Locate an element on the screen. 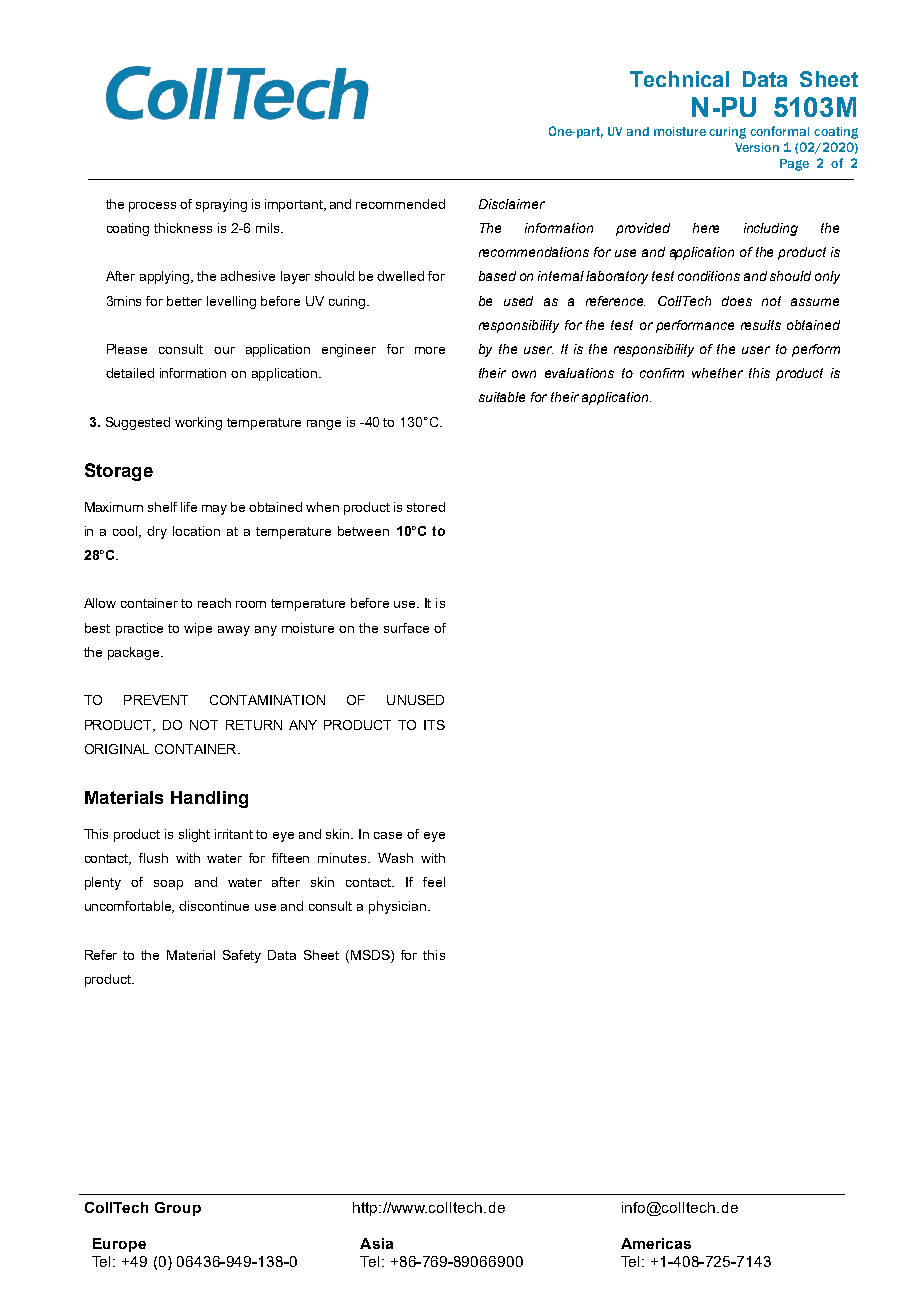 The height and width of the screenshot is (1308, 924). physician is located at coordinates (397, 907).
